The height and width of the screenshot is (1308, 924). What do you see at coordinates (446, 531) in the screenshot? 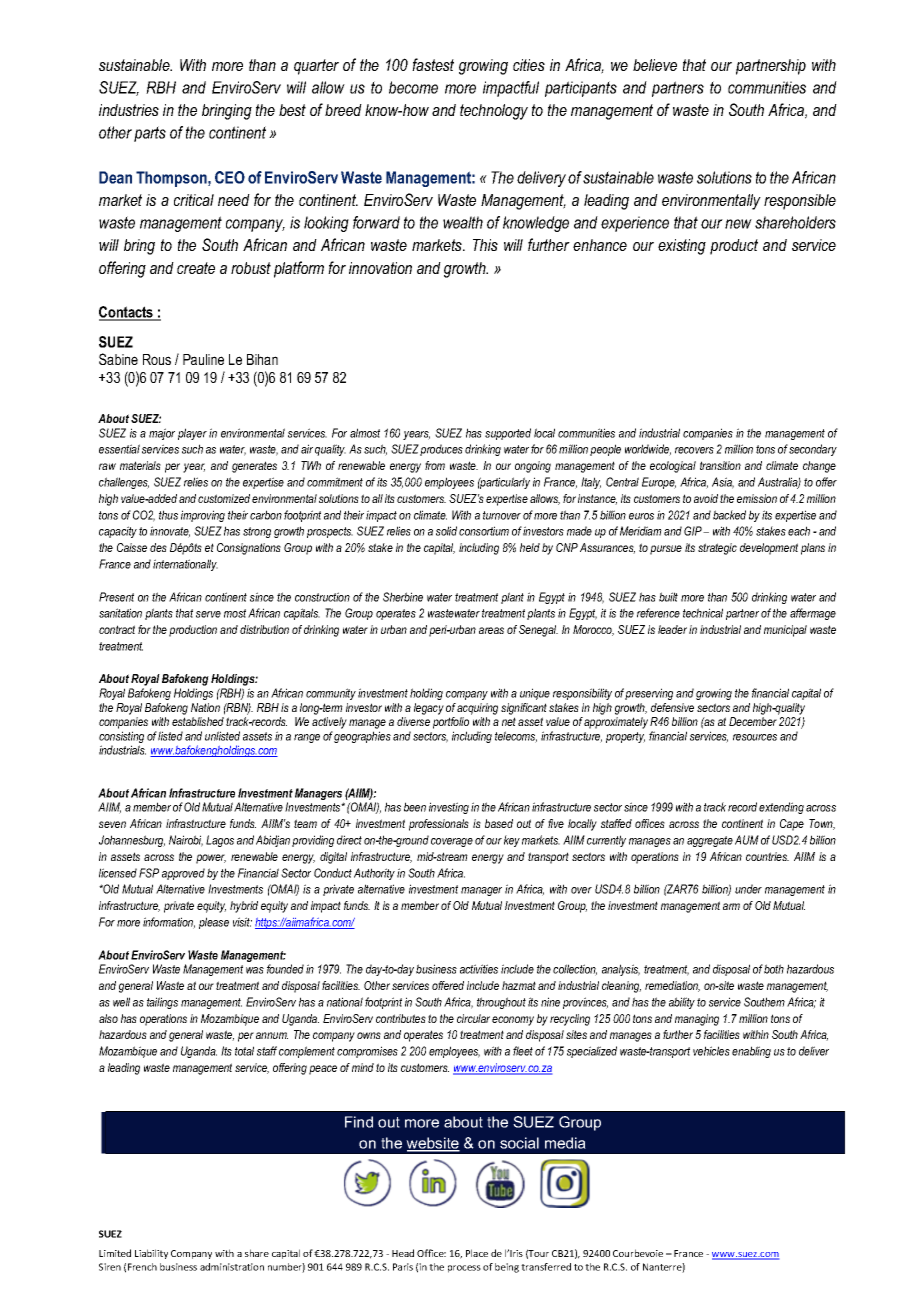
I see `solid` at bounding box center [446, 531].
